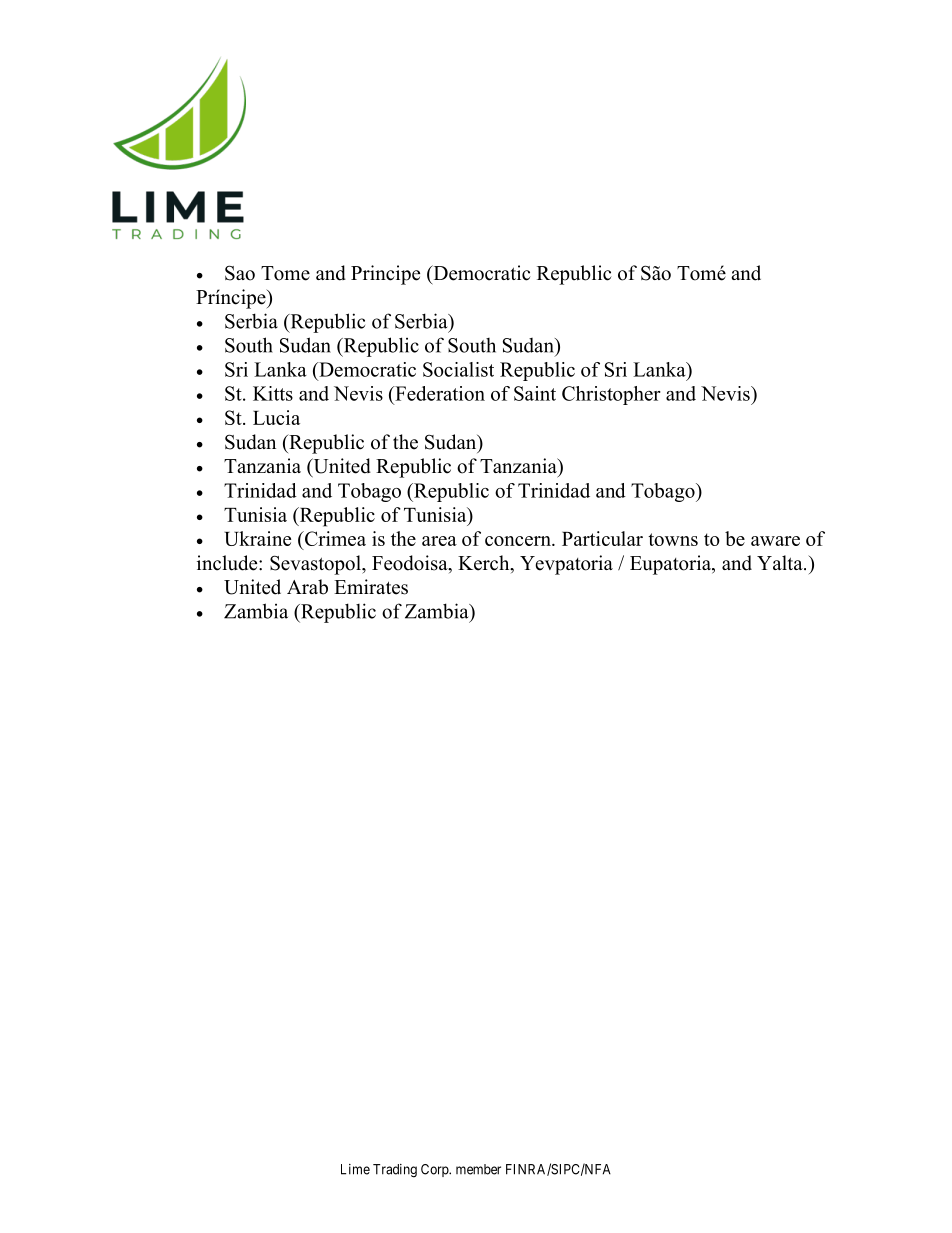  What do you see at coordinates (519, 541) in the page?
I see `concern` at bounding box center [519, 541].
